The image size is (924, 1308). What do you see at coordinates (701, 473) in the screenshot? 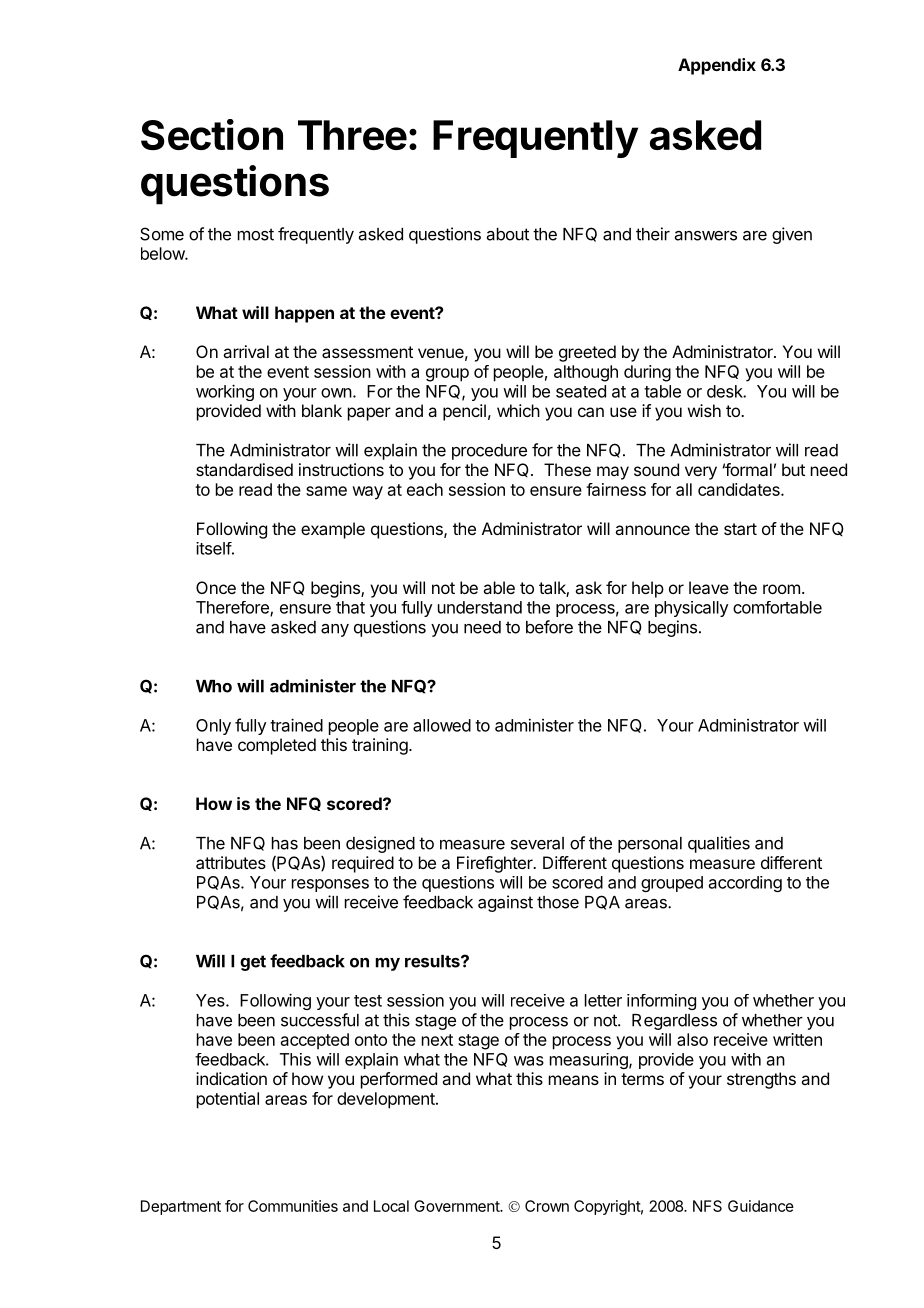
I see `very` at bounding box center [701, 473].
